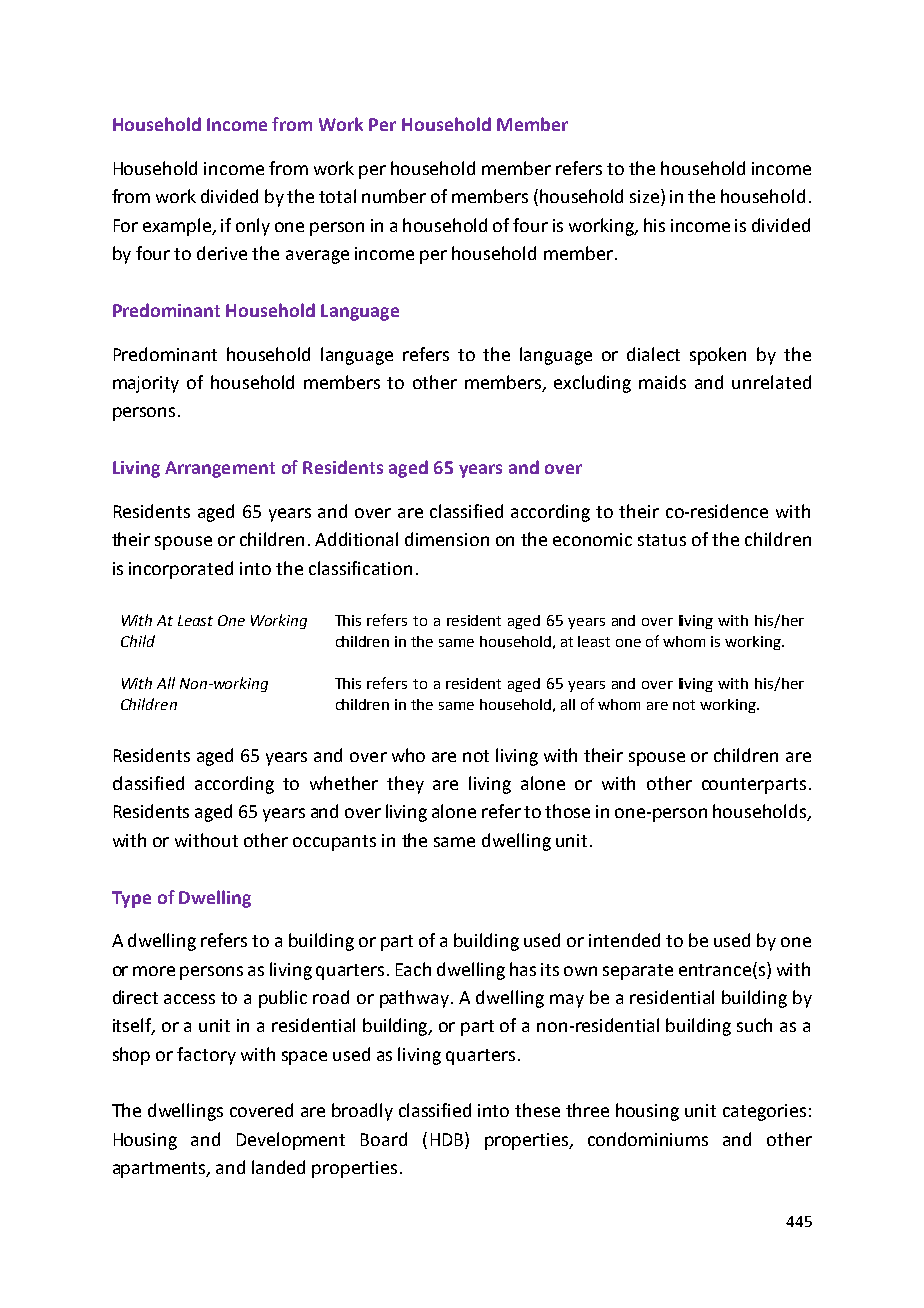 The image size is (924, 1308). Describe the element at coordinates (662, 540) in the page. I see `status` at that location.
